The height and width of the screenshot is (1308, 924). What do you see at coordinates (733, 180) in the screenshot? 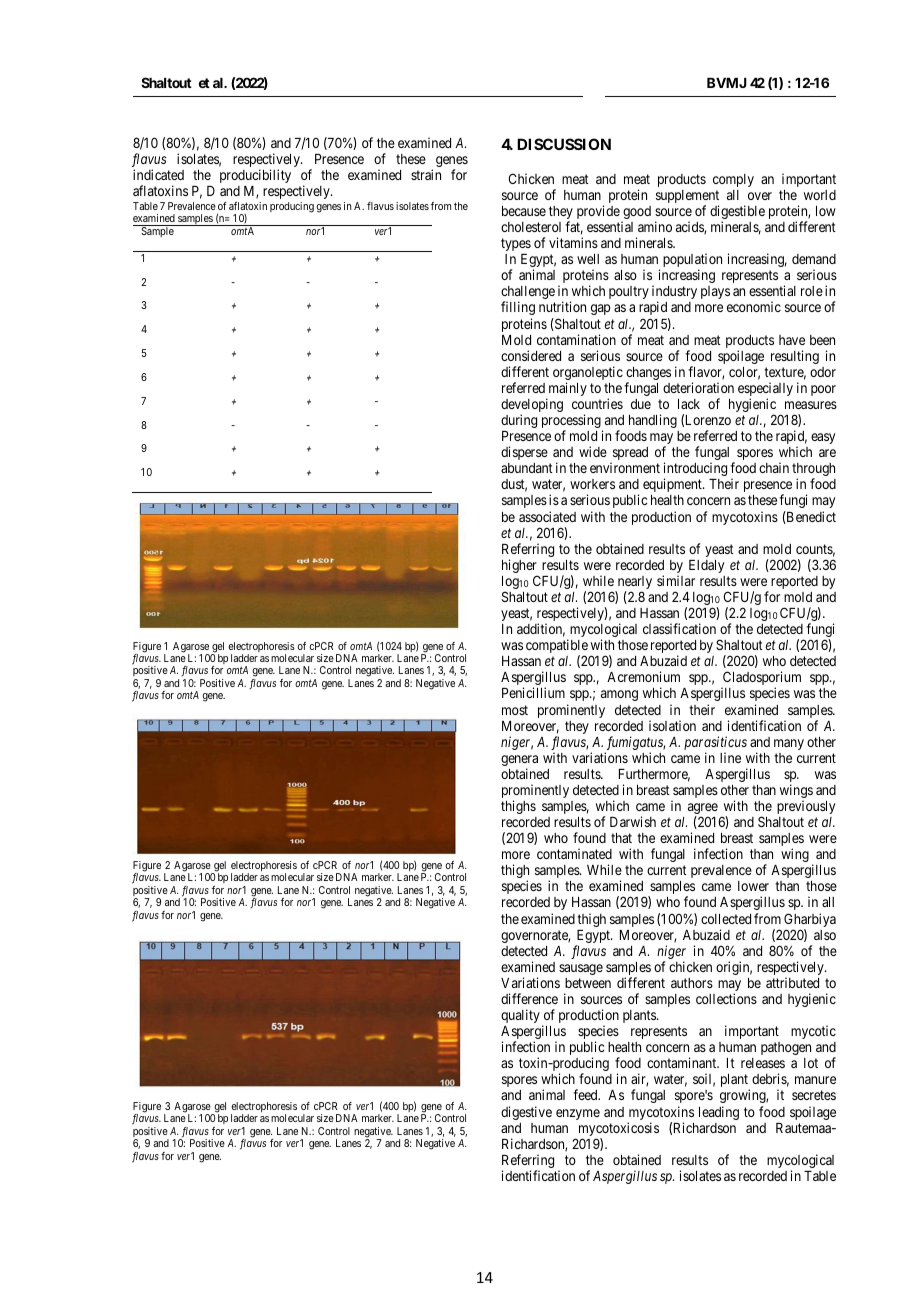
I see `comply` at bounding box center [733, 180].
